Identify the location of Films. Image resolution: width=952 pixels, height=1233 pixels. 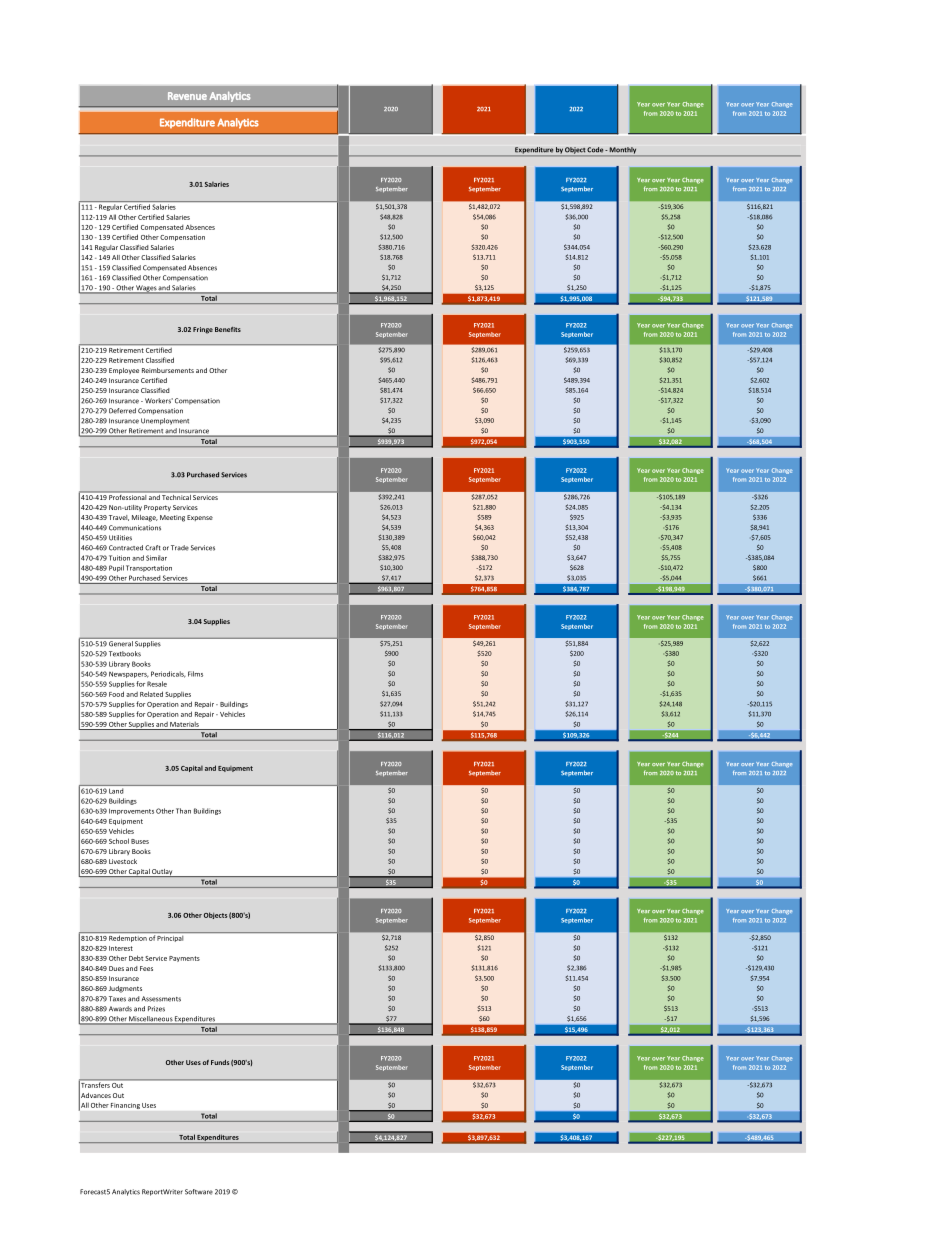
(195, 674).
